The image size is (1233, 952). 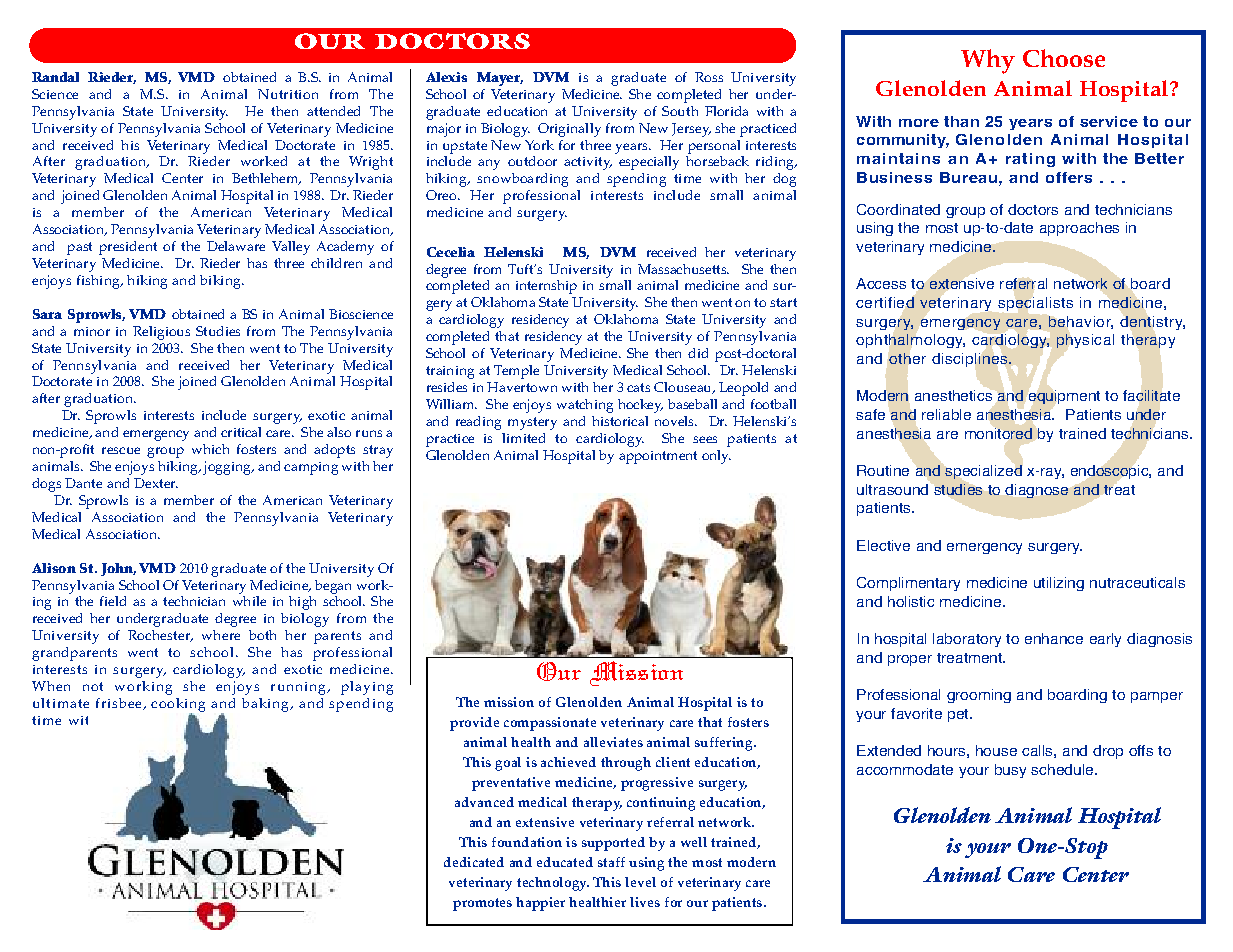 I want to click on Nutrition, so click(x=288, y=94).
